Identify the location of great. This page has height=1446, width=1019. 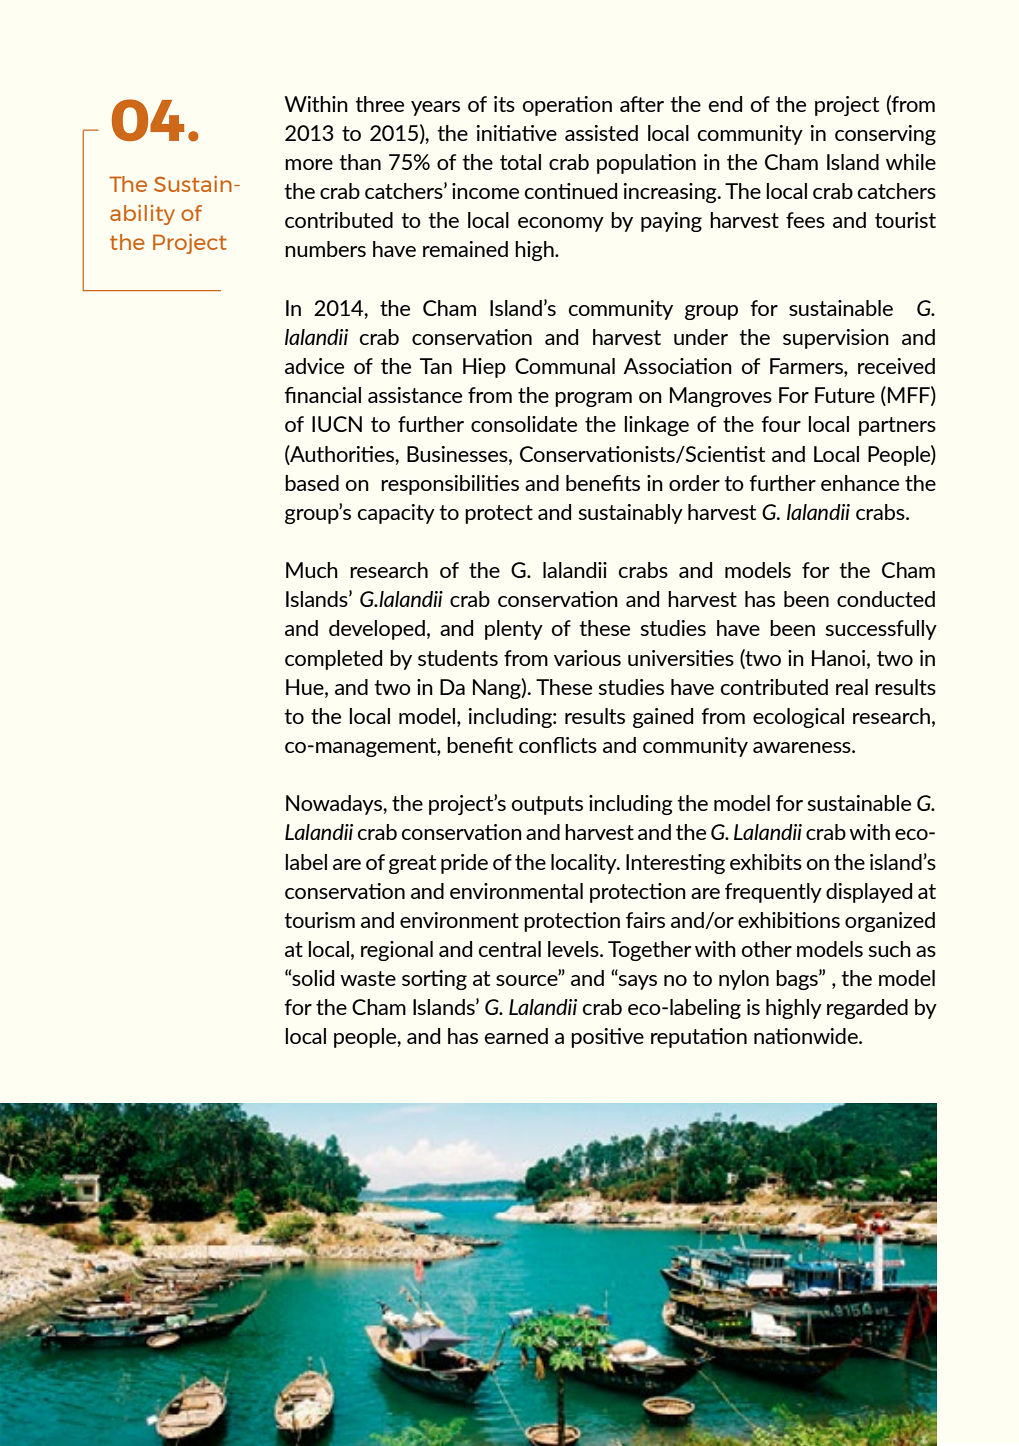
(412, 864).
